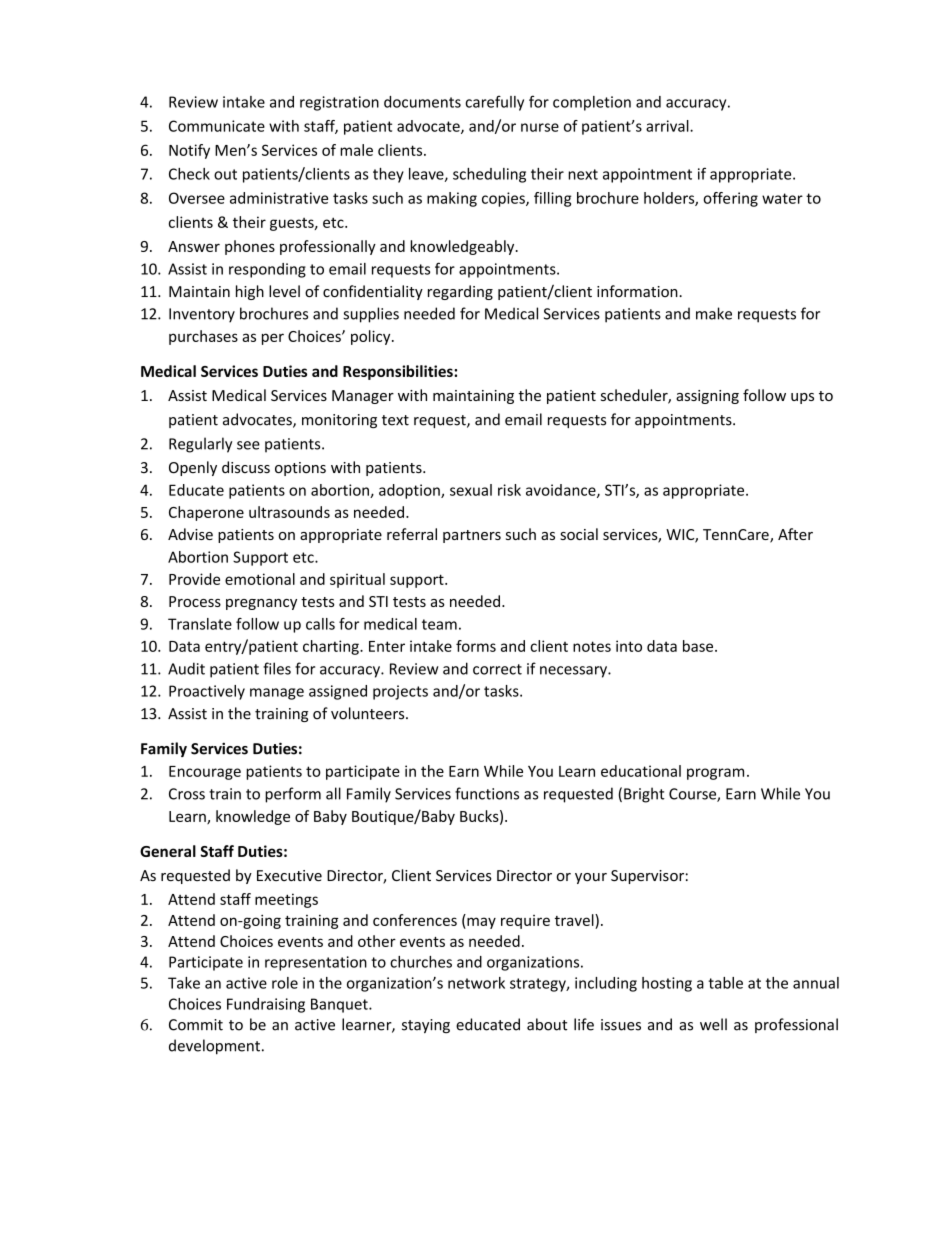  I want to click on Encourage, so click(205, 773).
